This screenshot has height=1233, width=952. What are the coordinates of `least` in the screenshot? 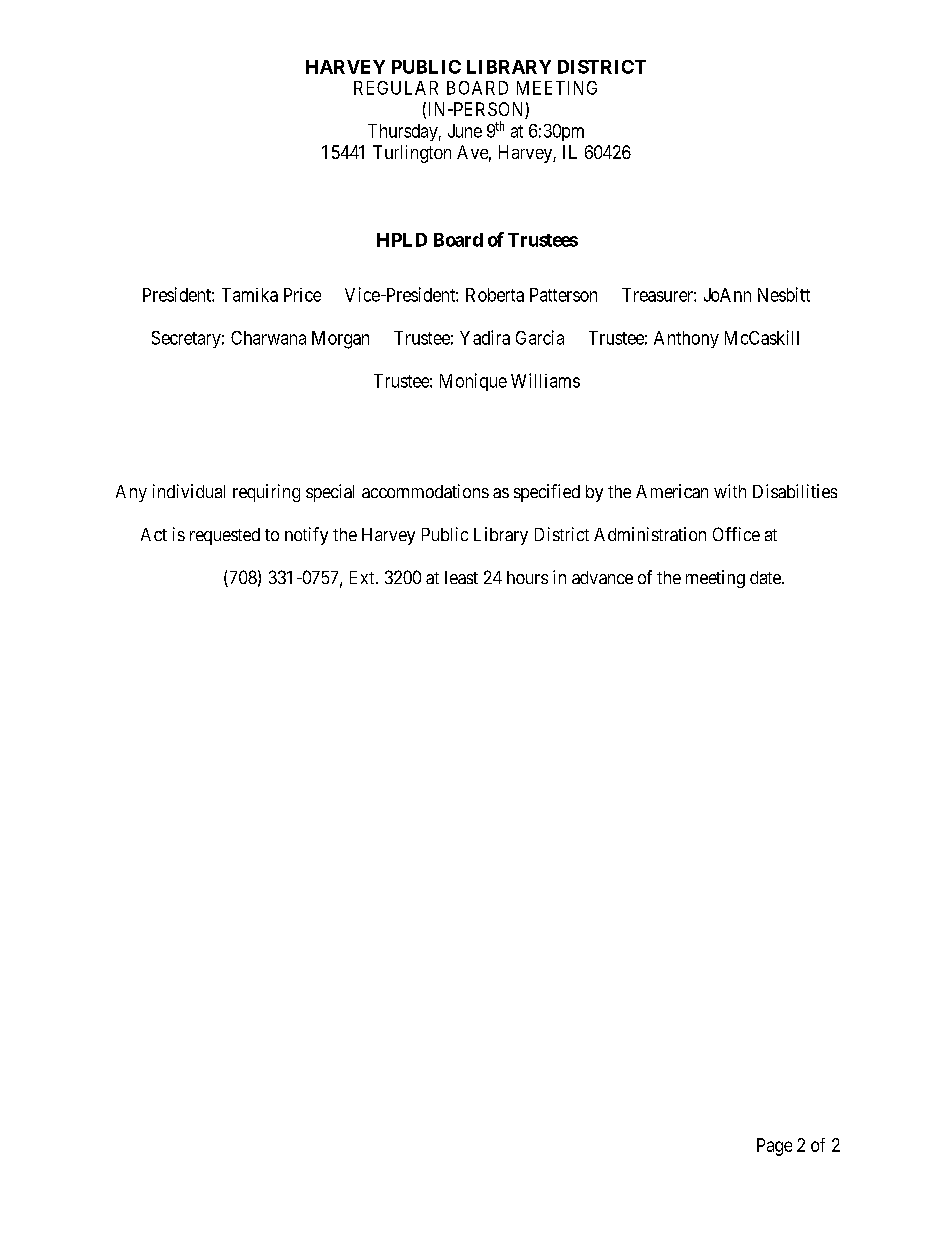 It's located at (461, 577).
